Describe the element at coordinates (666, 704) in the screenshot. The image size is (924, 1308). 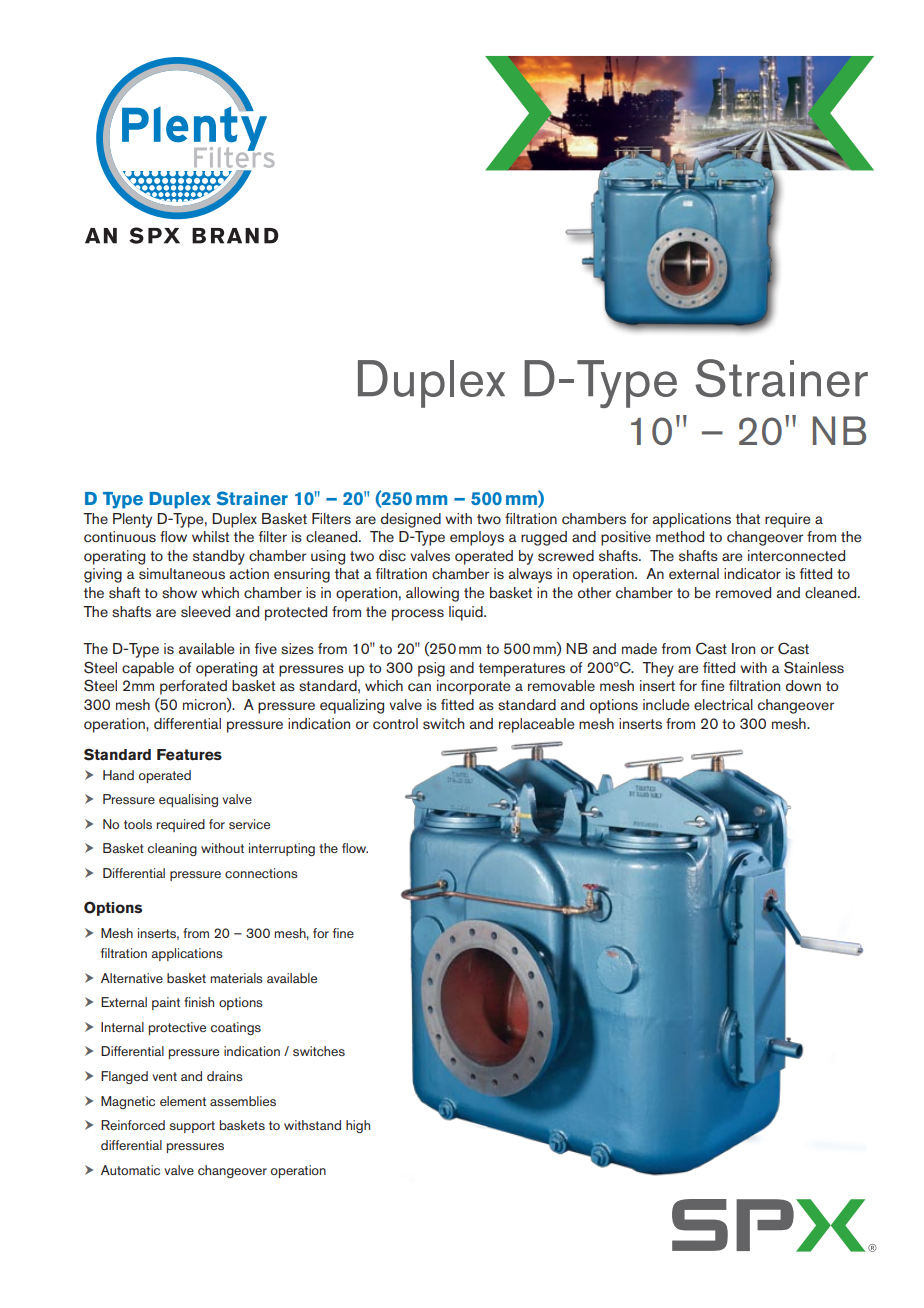
I see `include` at that location.
